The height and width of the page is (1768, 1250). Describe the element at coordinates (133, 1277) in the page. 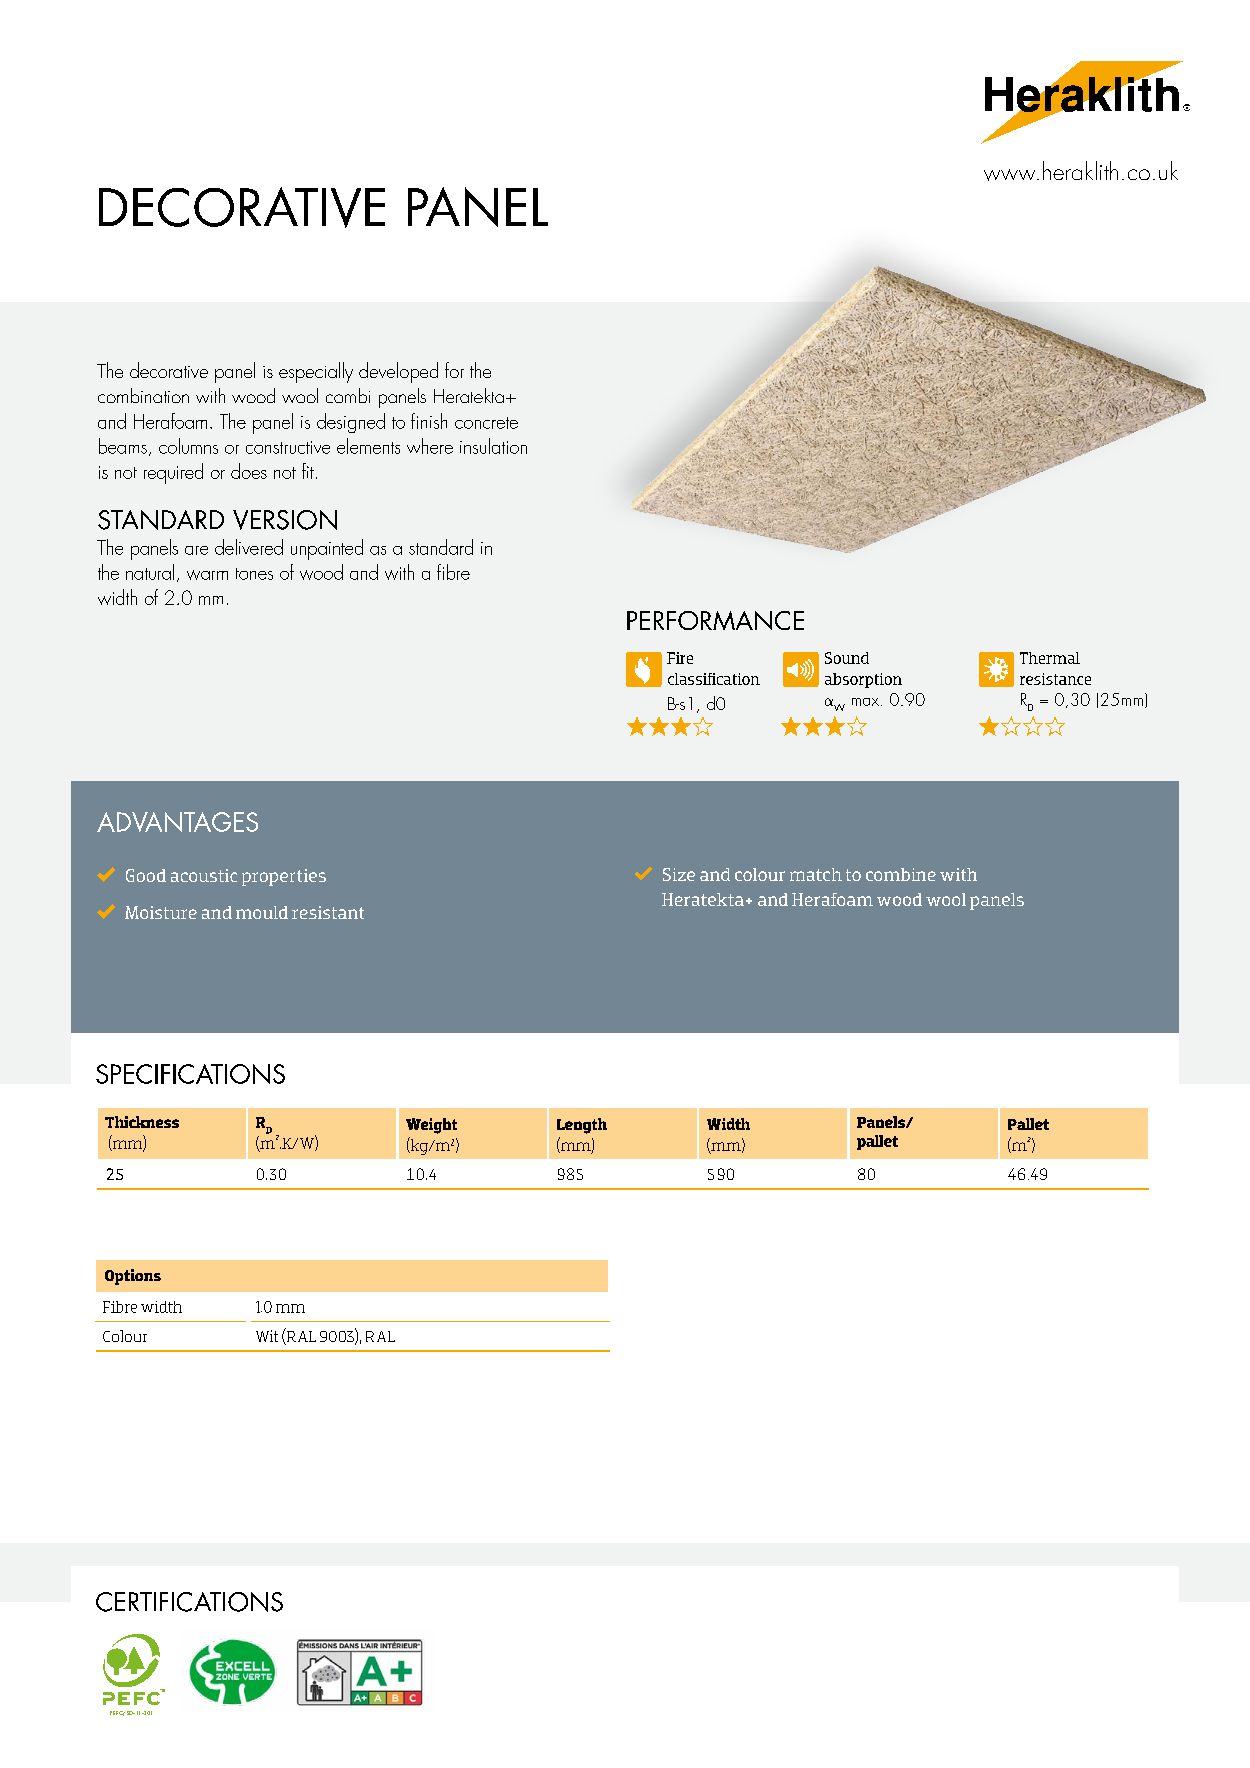

I see `Options` at that location.
